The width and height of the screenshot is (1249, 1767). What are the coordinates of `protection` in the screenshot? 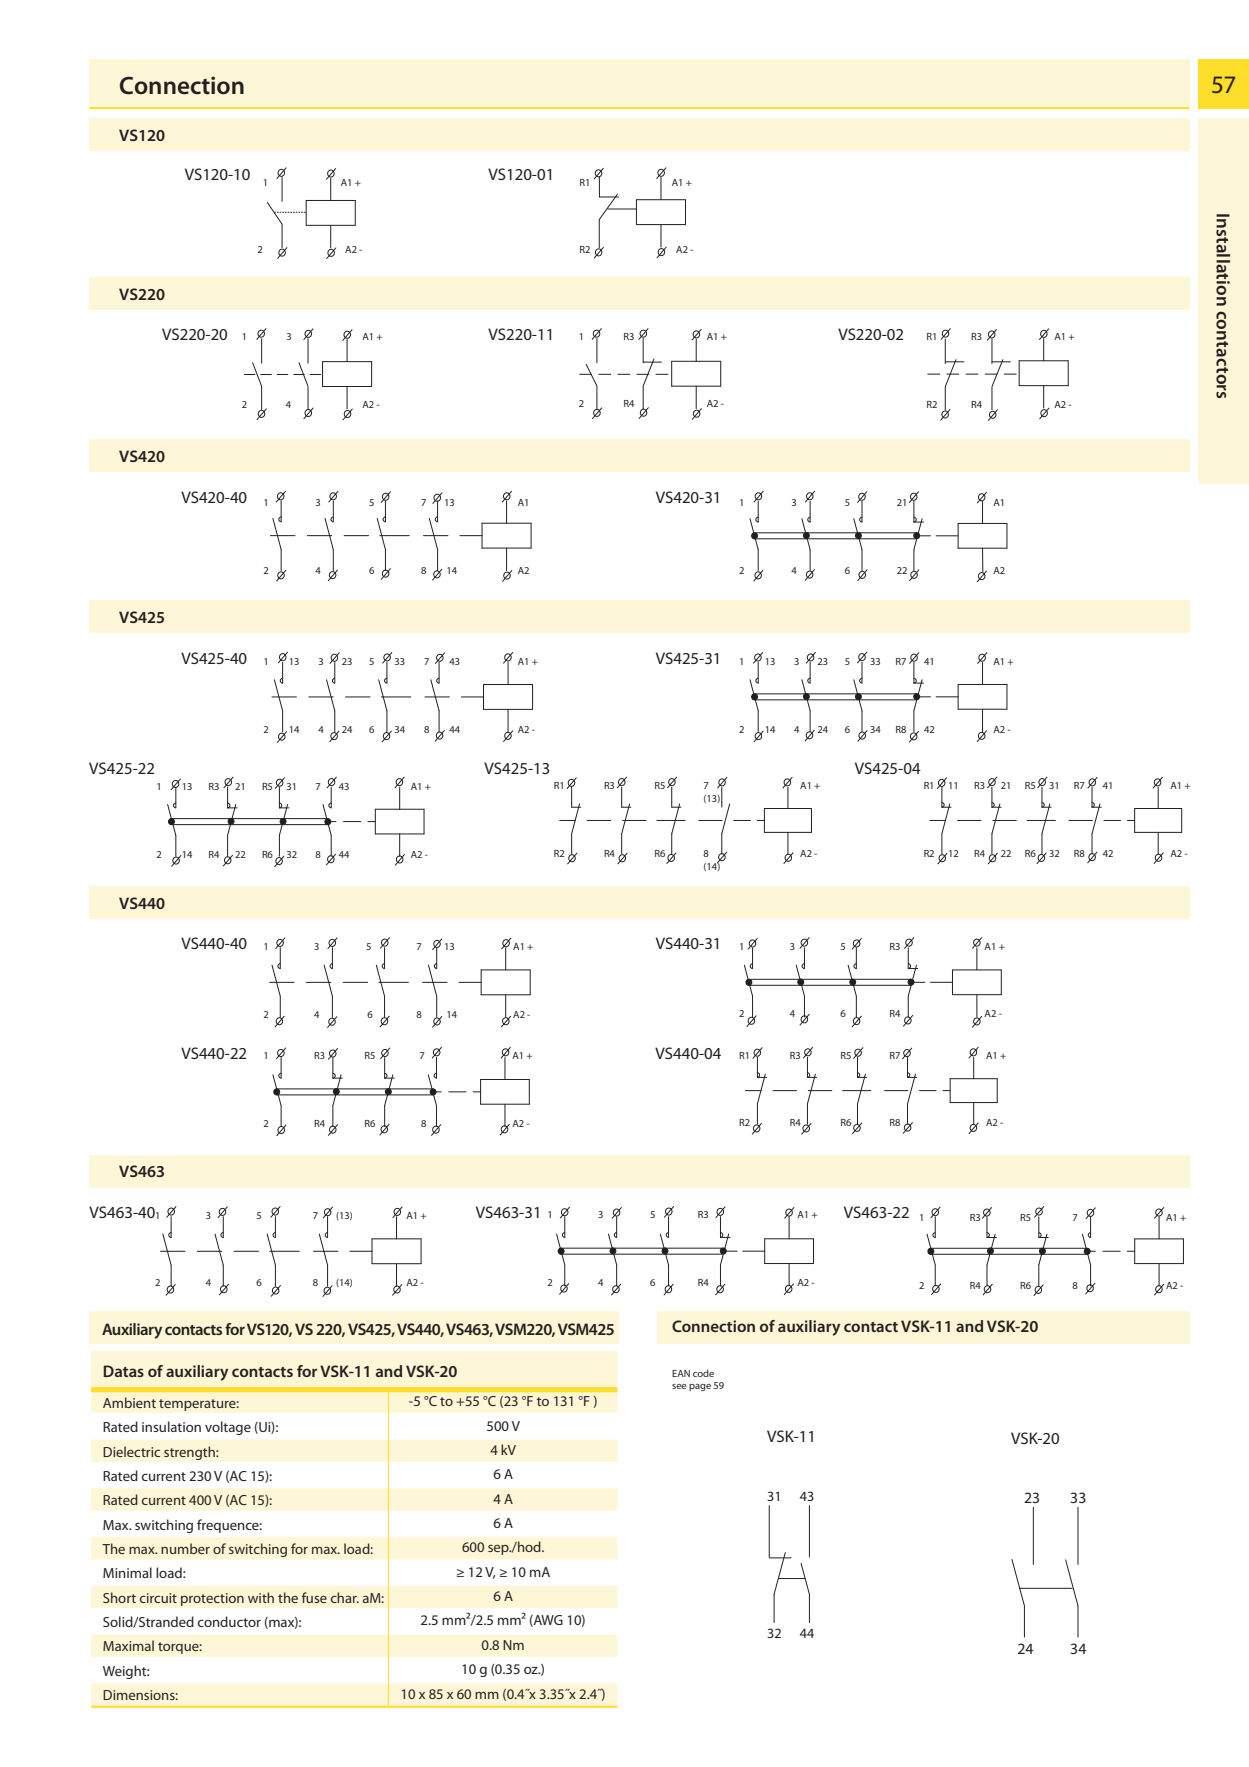 It's located at (212, 1599).
